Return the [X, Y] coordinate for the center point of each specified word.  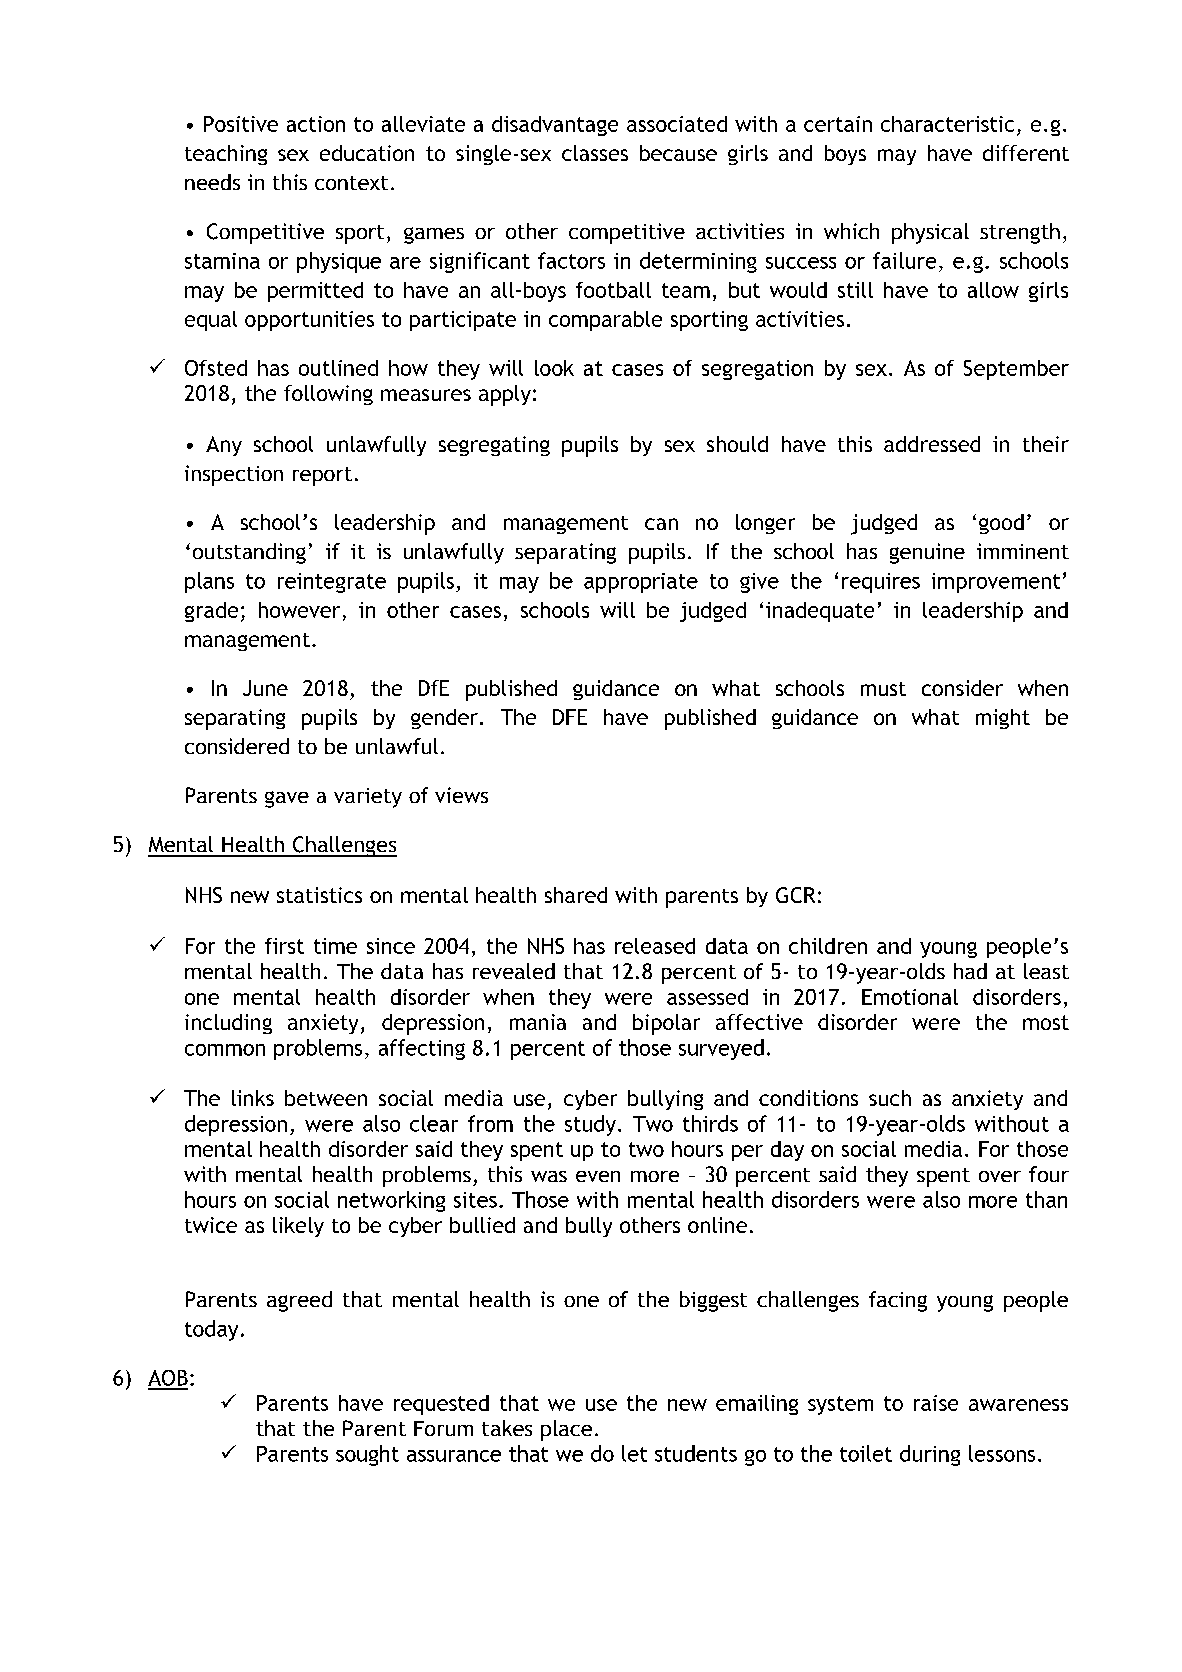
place [566, 1430]
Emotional [910, 997]
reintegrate [332, 583]
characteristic [947, 124]
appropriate [641, 583]
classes [595, 153]
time [335, 946]
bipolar [666, 1024]
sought [367, 1455]
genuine [927, 553]
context [351, 183]
